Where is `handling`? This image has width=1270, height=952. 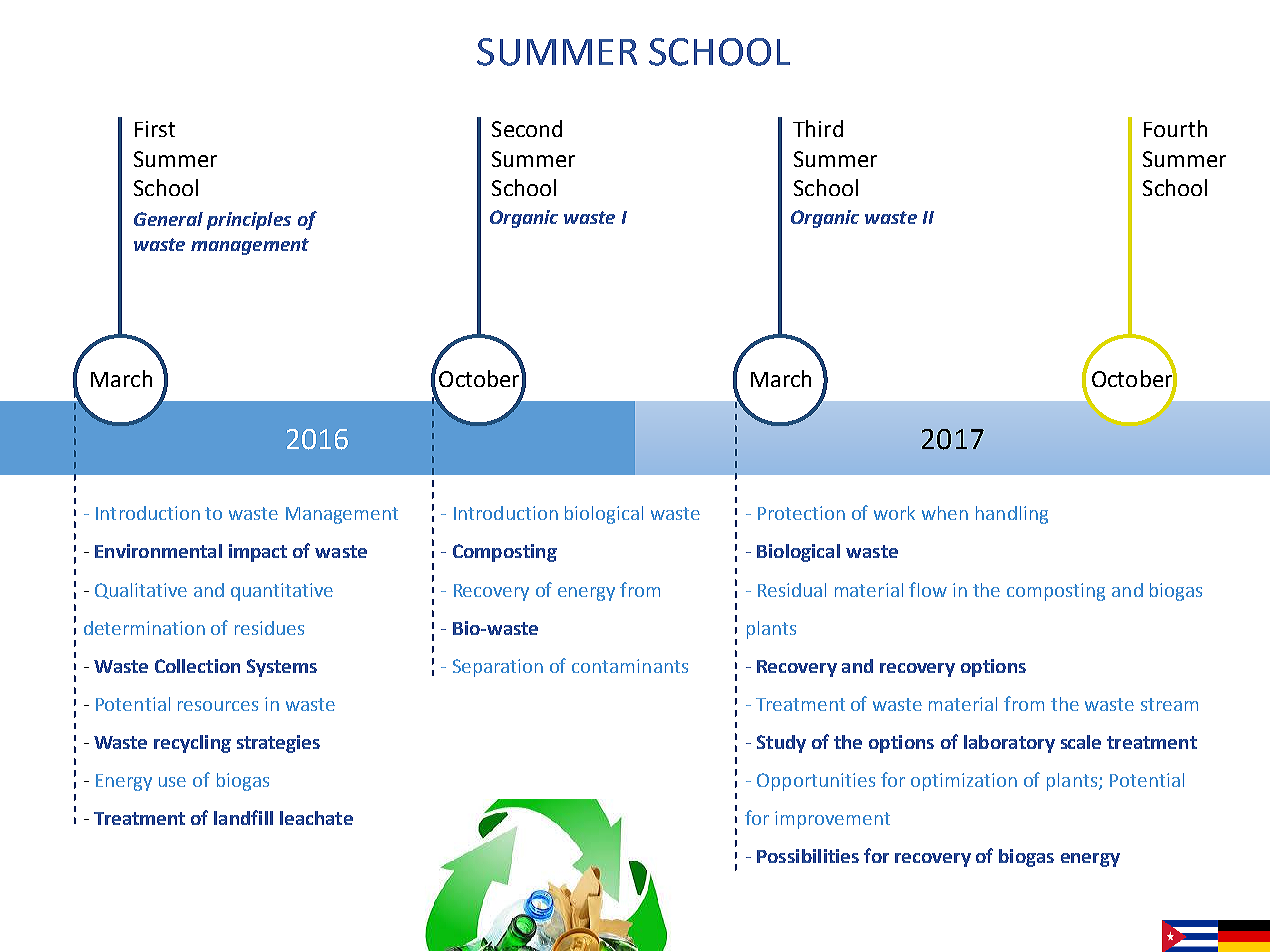
handling is located at coordinates (1012, 515).
